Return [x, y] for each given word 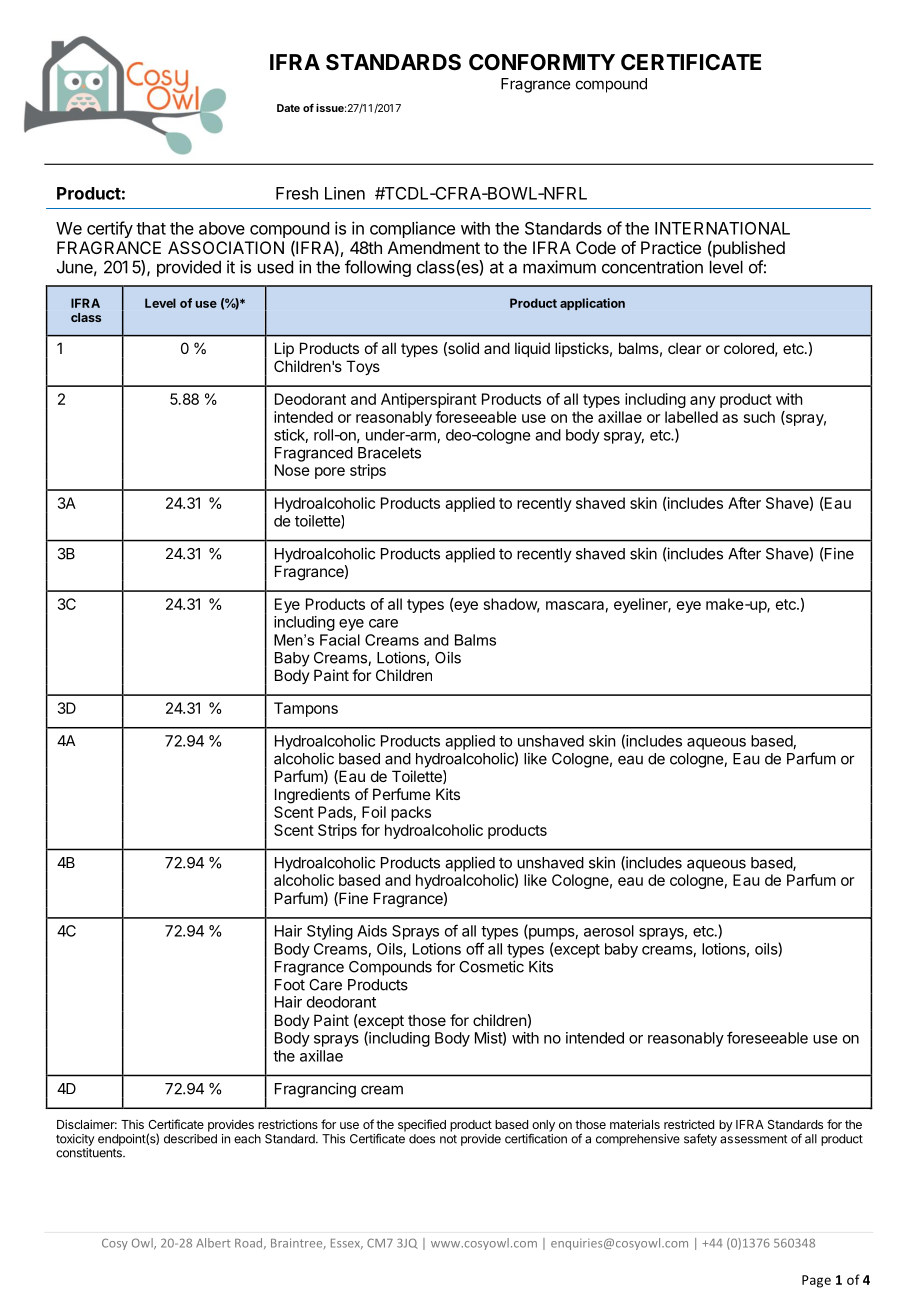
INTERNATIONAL [722, 228]
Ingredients [312, 796]
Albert [213, 1243]
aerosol [609, 931]
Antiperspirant [429, 400]
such [759, 417]
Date [288, 108]
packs [411, 813]
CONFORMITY [542, 62]
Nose [292, 470]
